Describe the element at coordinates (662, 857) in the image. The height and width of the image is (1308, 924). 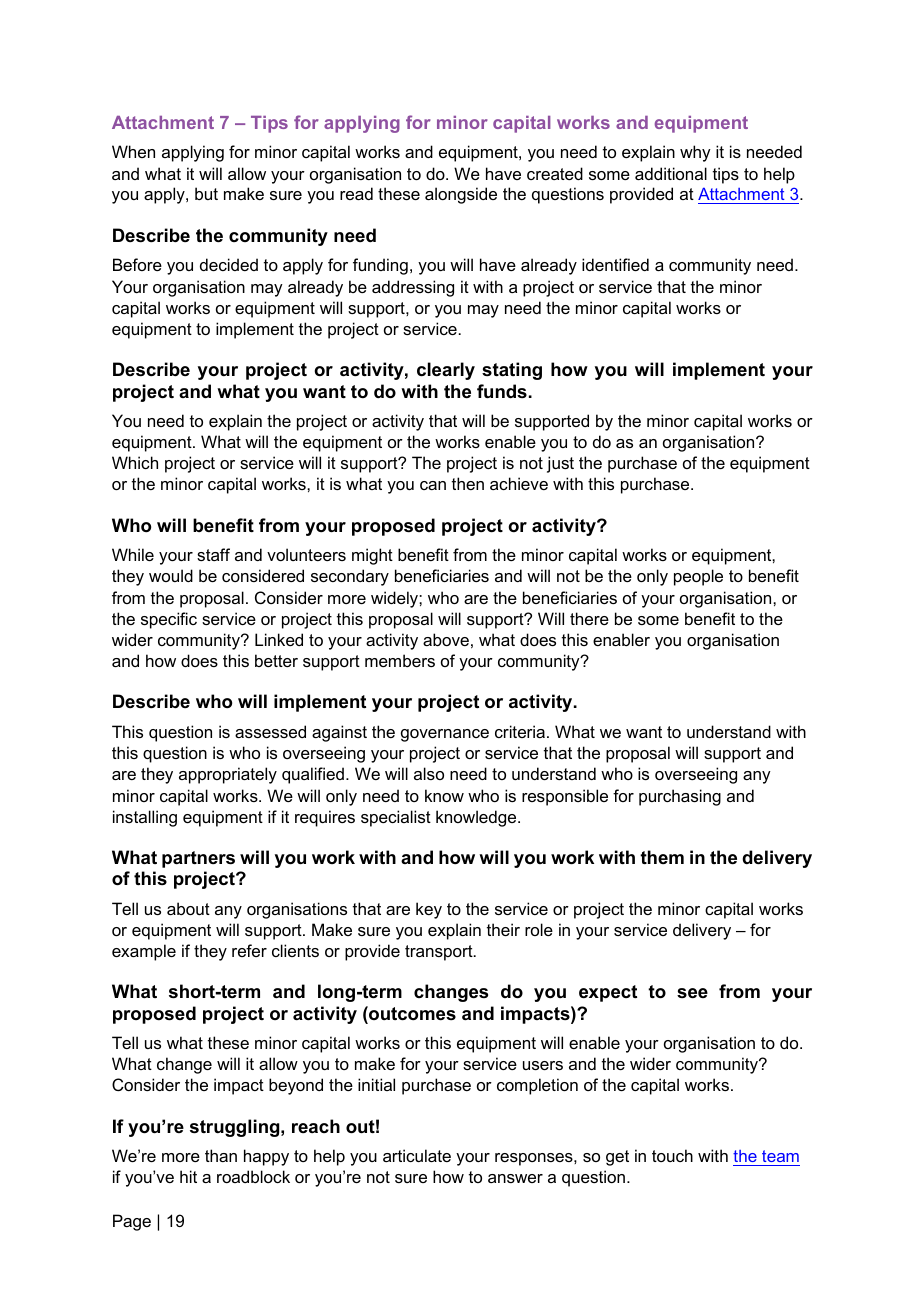
I see `them` at that location.
